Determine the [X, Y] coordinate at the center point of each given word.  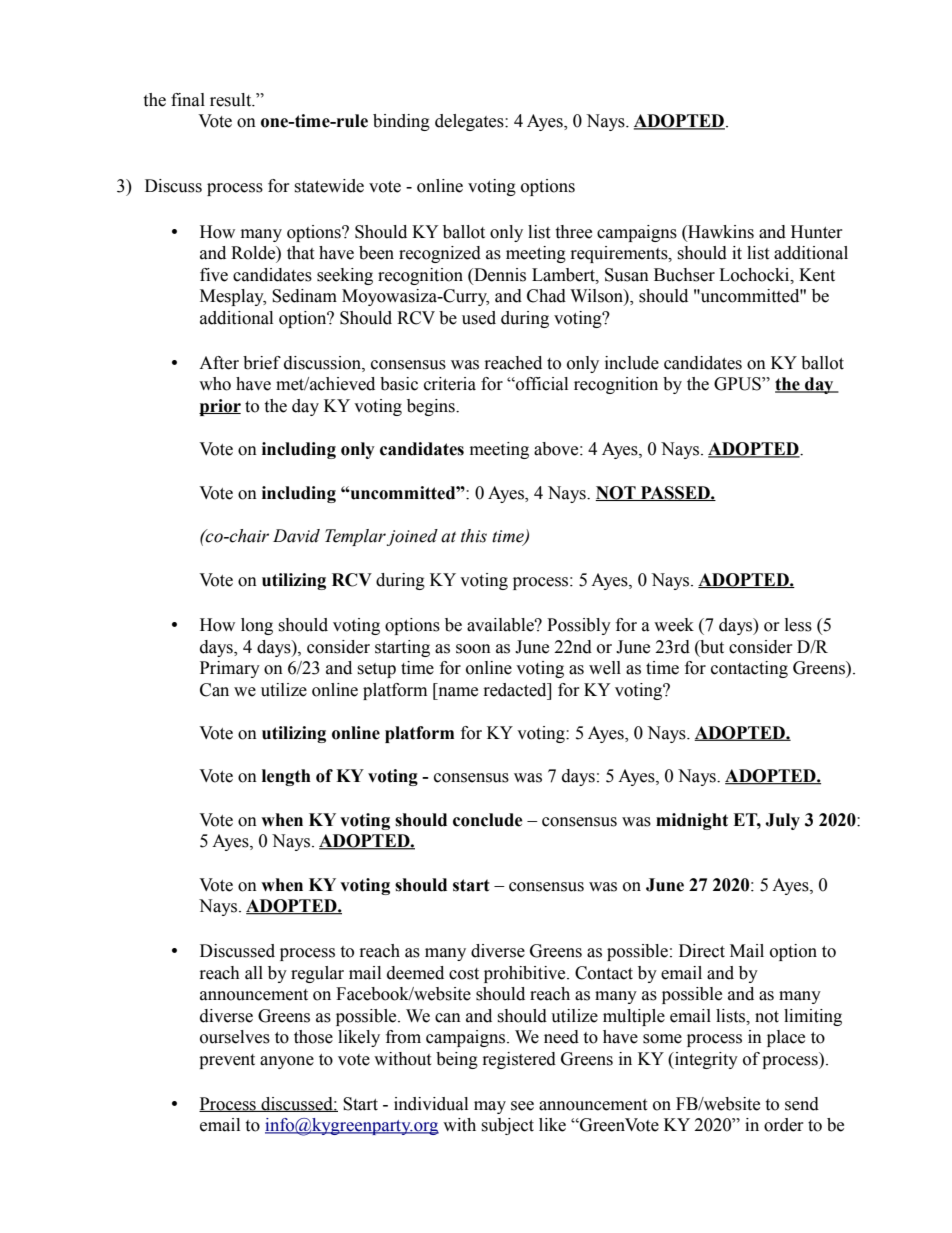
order [784, 1125]
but [711, 647]
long [257, 626]
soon [473, 649]
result [232, 100]
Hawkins [720, 232]
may [490, 1107]
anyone [287, 1062]
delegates [470, 122]
